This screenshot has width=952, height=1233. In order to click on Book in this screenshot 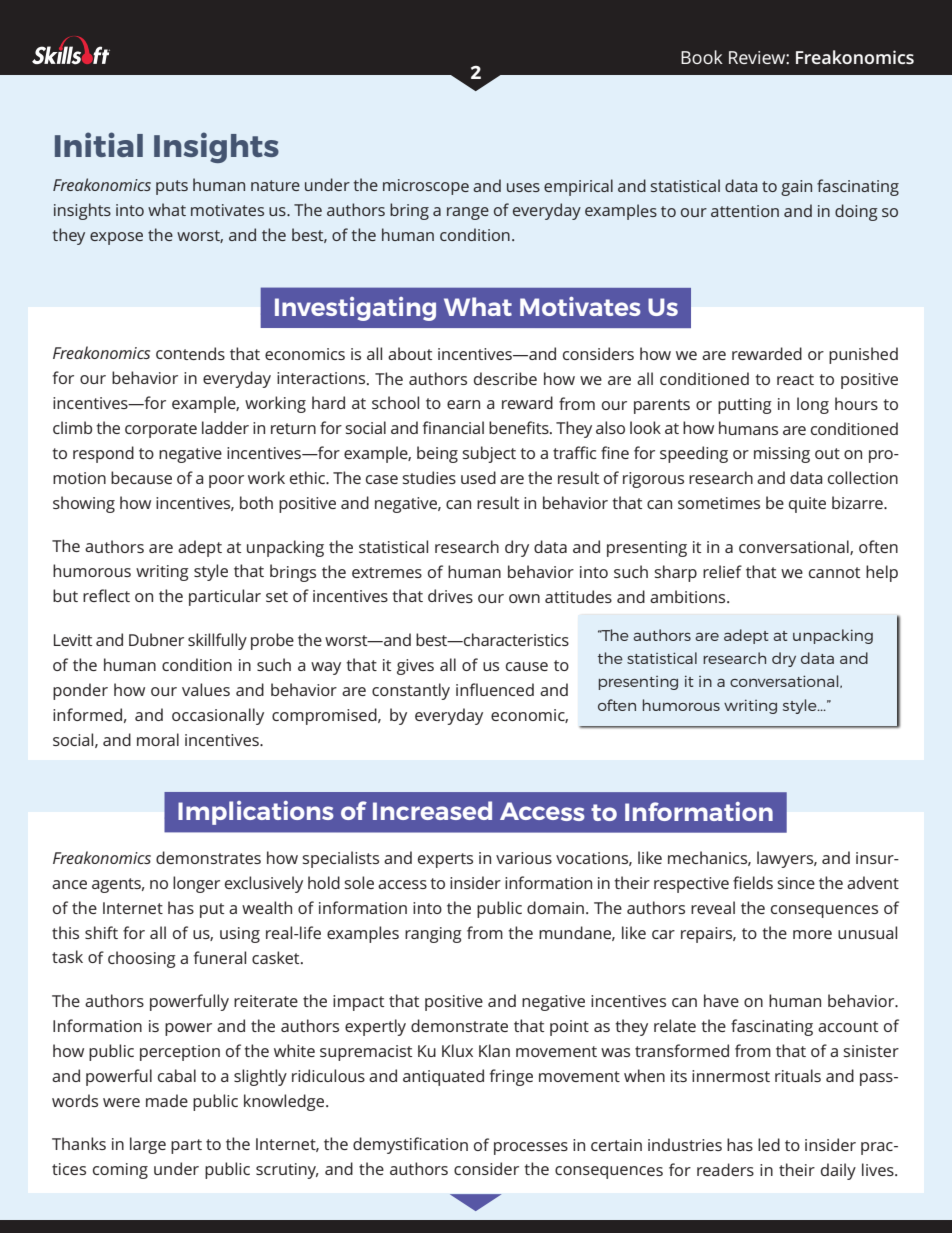, I will do `click(702, 57)`.
